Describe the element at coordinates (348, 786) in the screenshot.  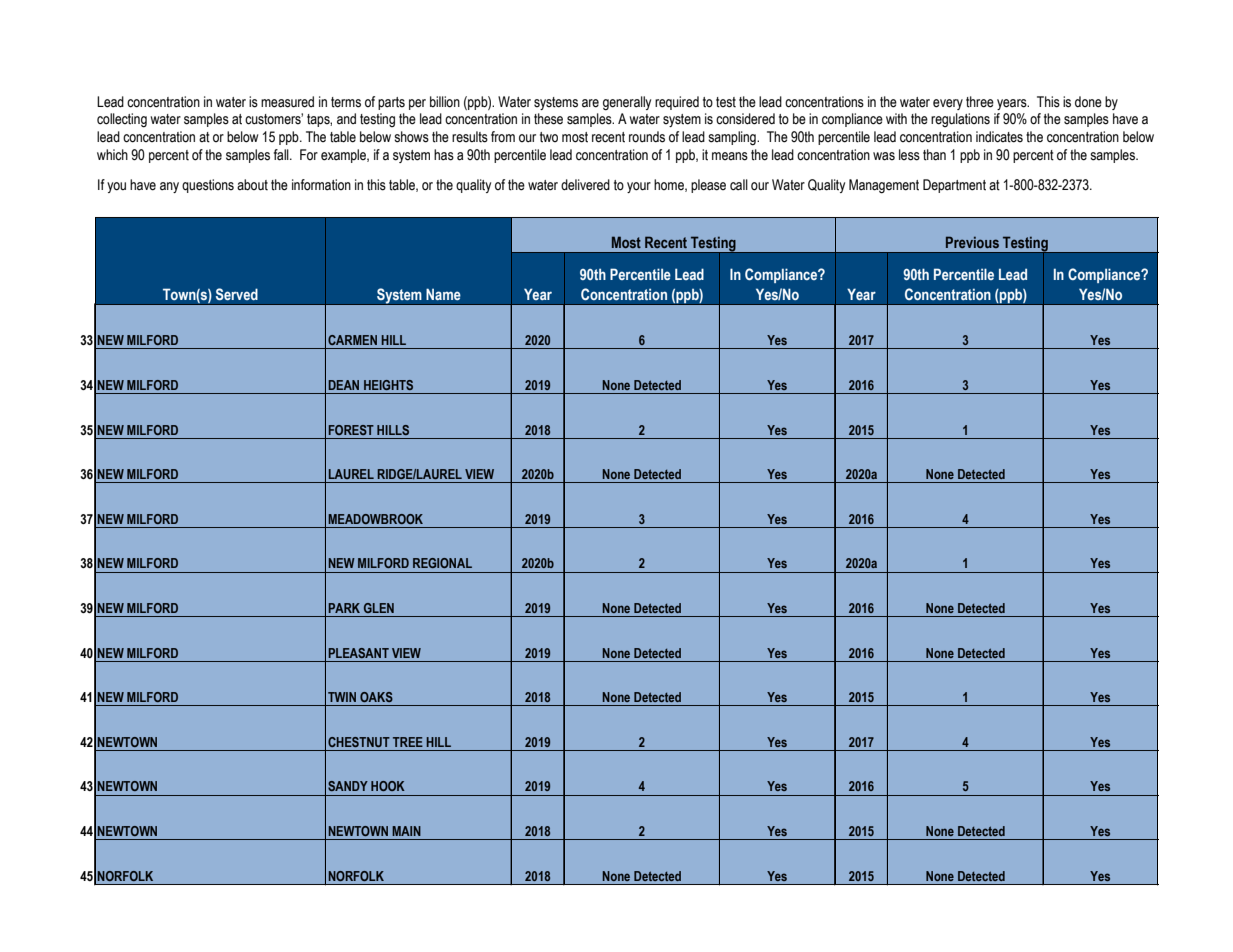
I see `SANDY` at that location.
